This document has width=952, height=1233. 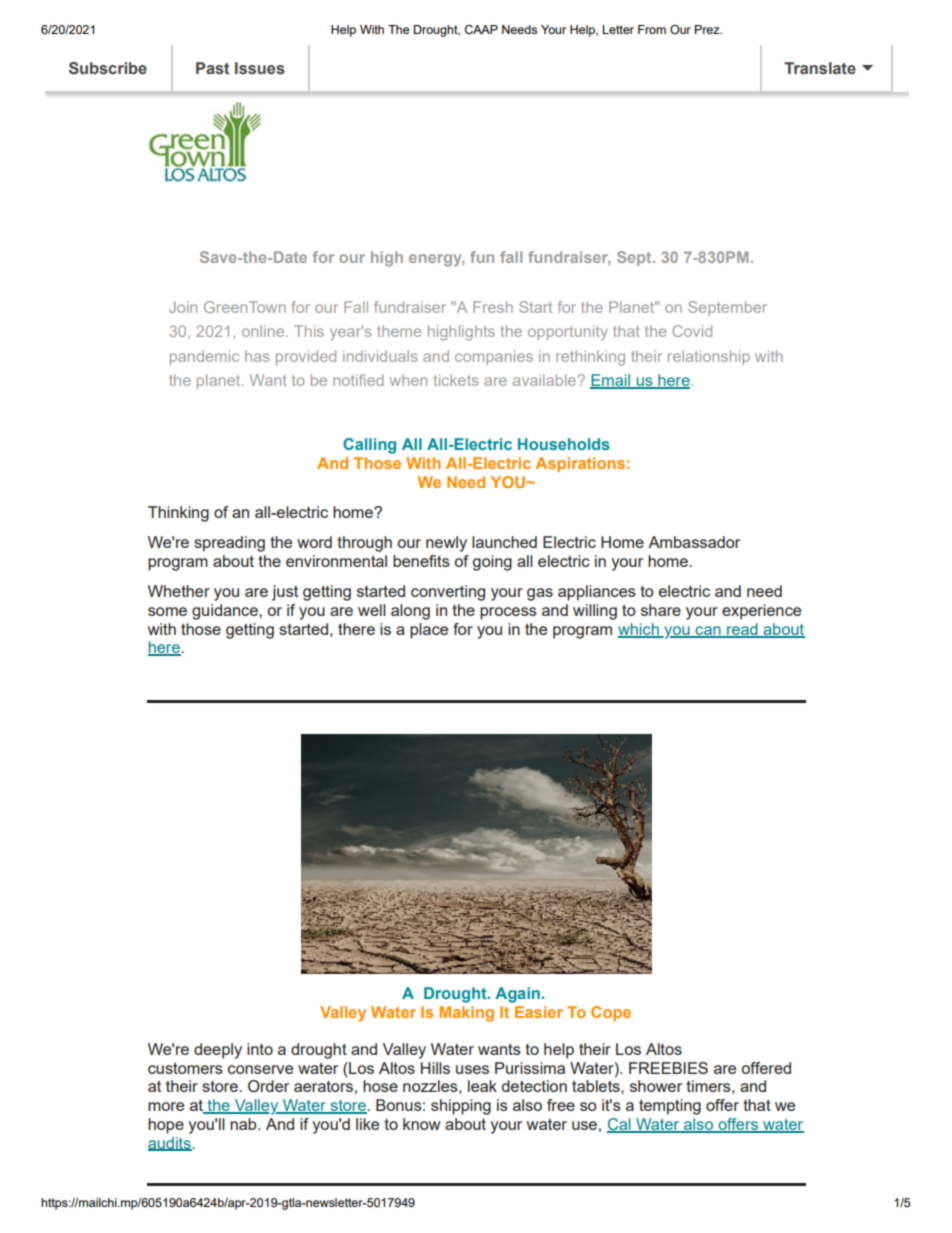 What do you see at coordinates (652, 29) in the document?
I see `From` at bounding box center [652, 29].
